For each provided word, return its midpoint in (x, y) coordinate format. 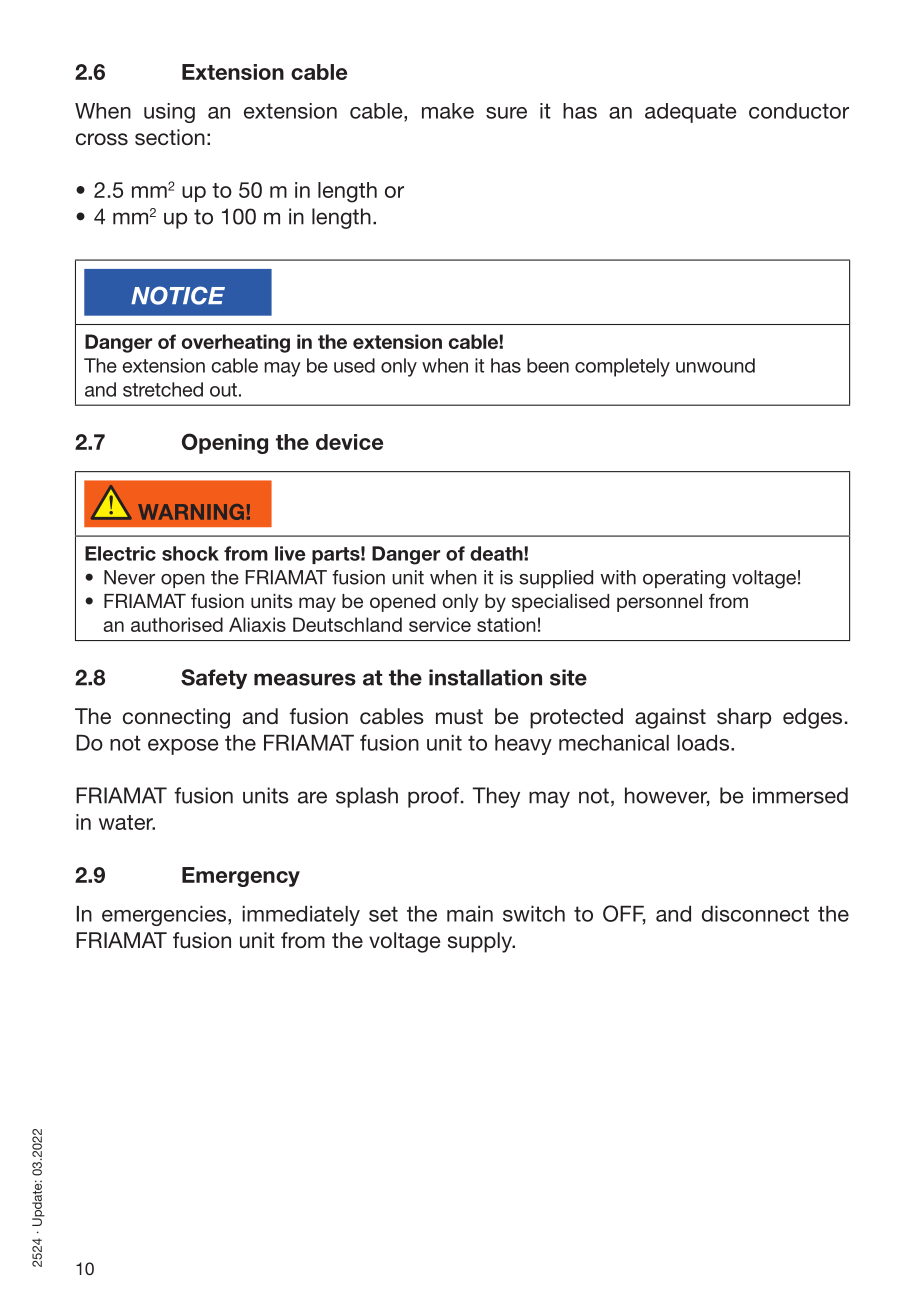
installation (485, 677)
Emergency (241, 877)
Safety (214, 679)
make (448, 111)
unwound (715, 365)
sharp (744, 718)
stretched (163, 389)
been (548, 365)
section (170, 137)
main (470, 914)
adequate (690, 113)
